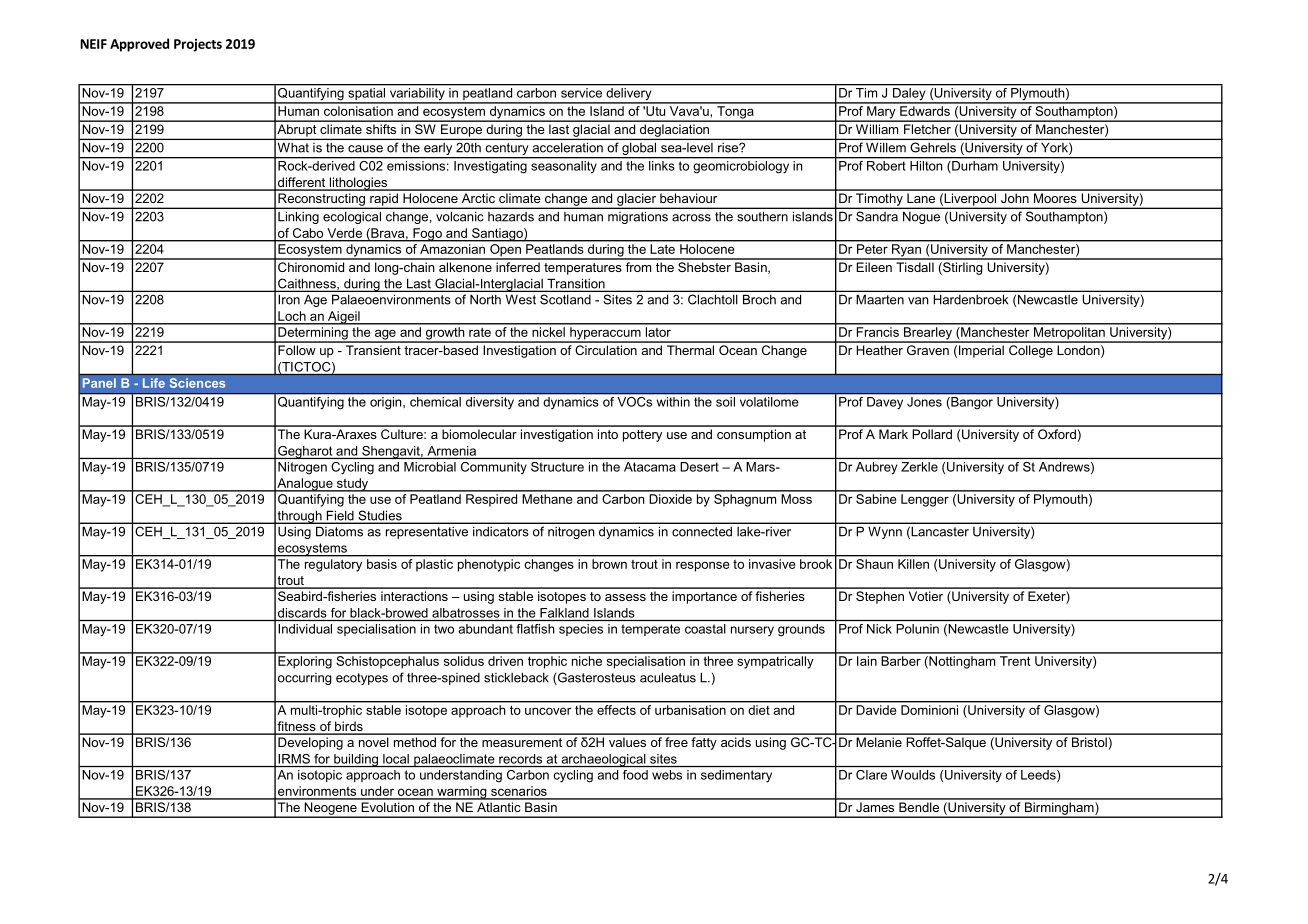 This screenshot has height=924, width=1308. What do you see at coordinates (886, 148) in the screenshot?
I see `Willem` at bounding box center [886, 148].
